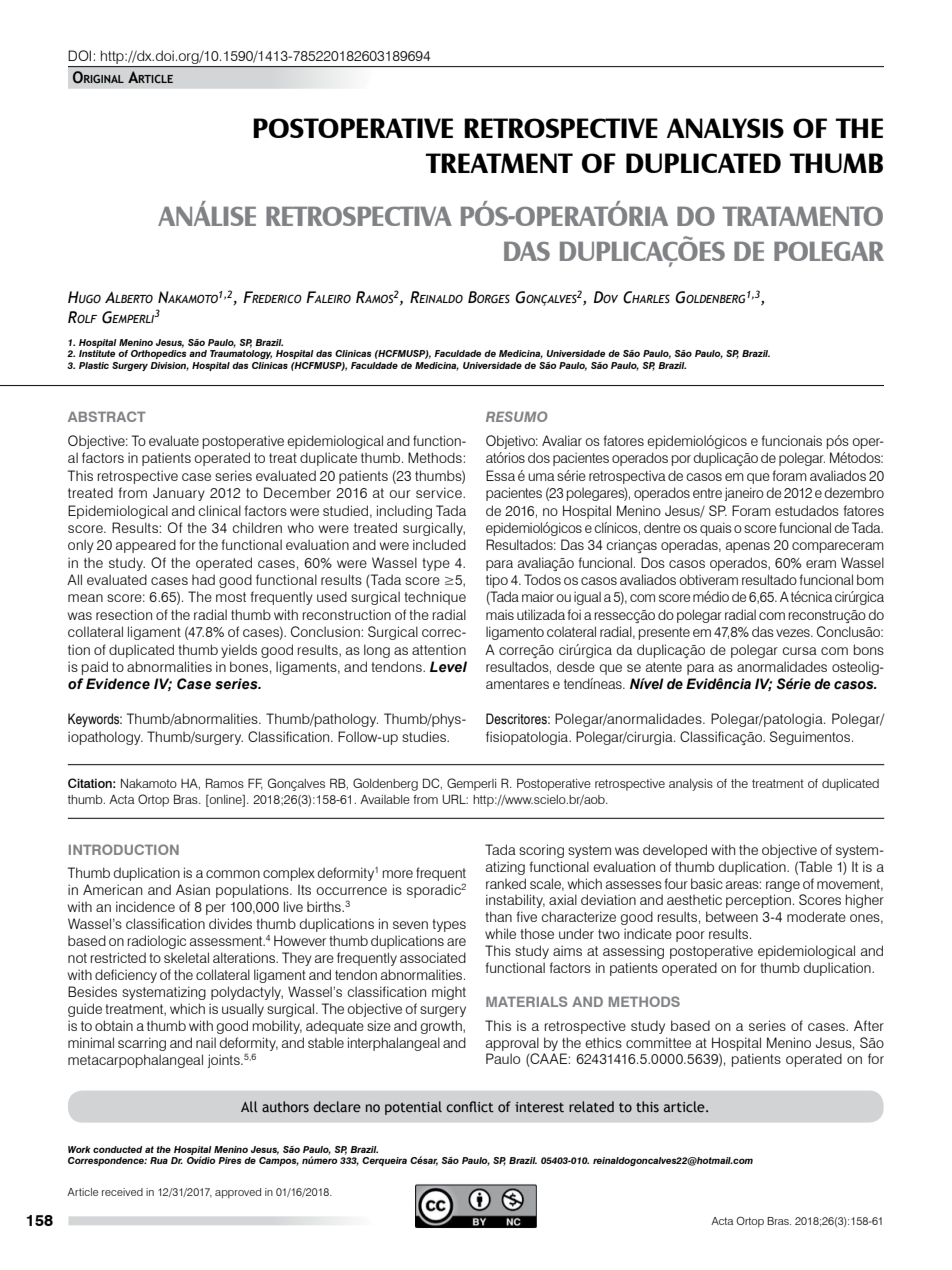  Describe the element at coordinates (869, 649) in the screenshot. I see `bons` at that location.
